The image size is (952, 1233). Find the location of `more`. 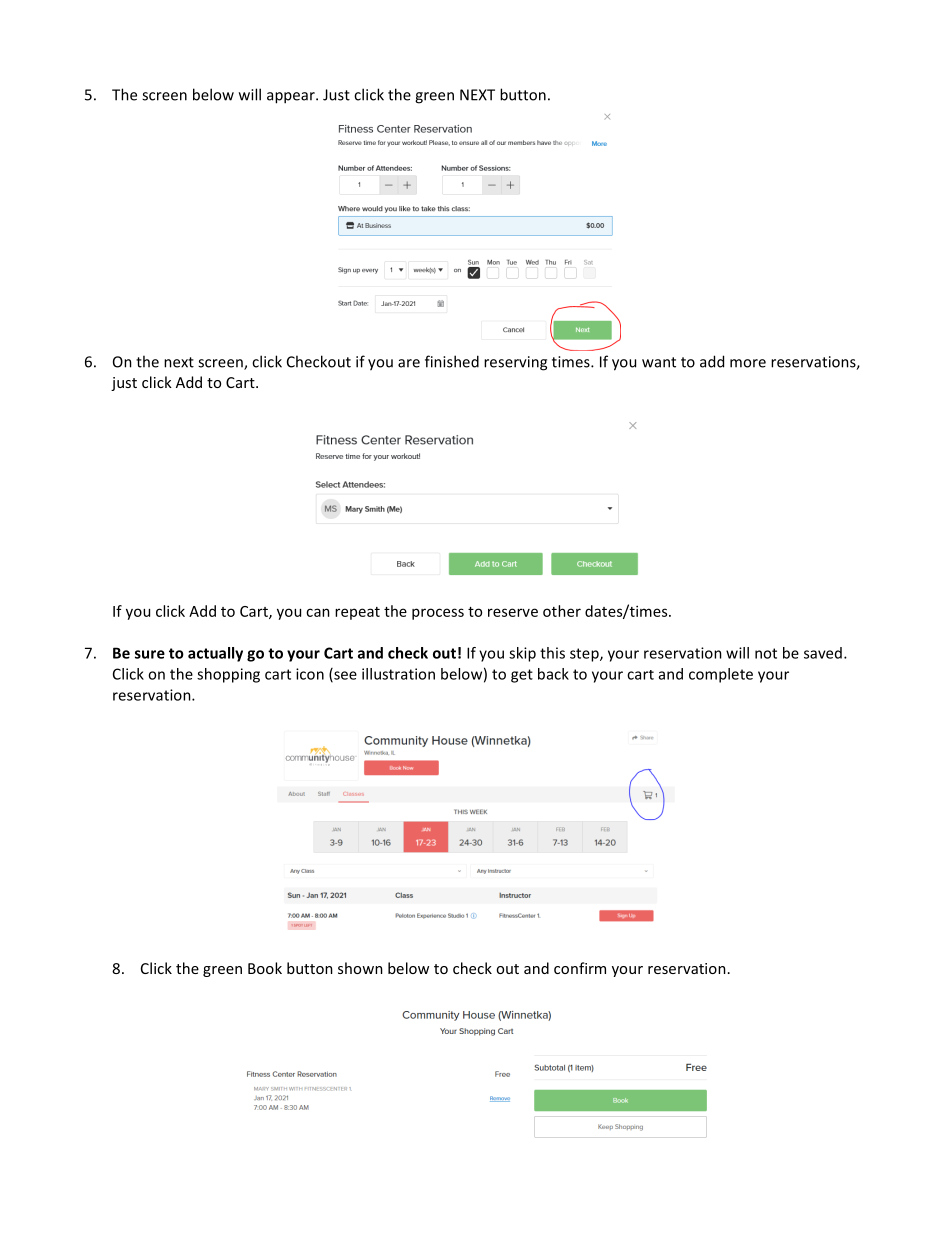

more is located at coordinates (748, 363).
